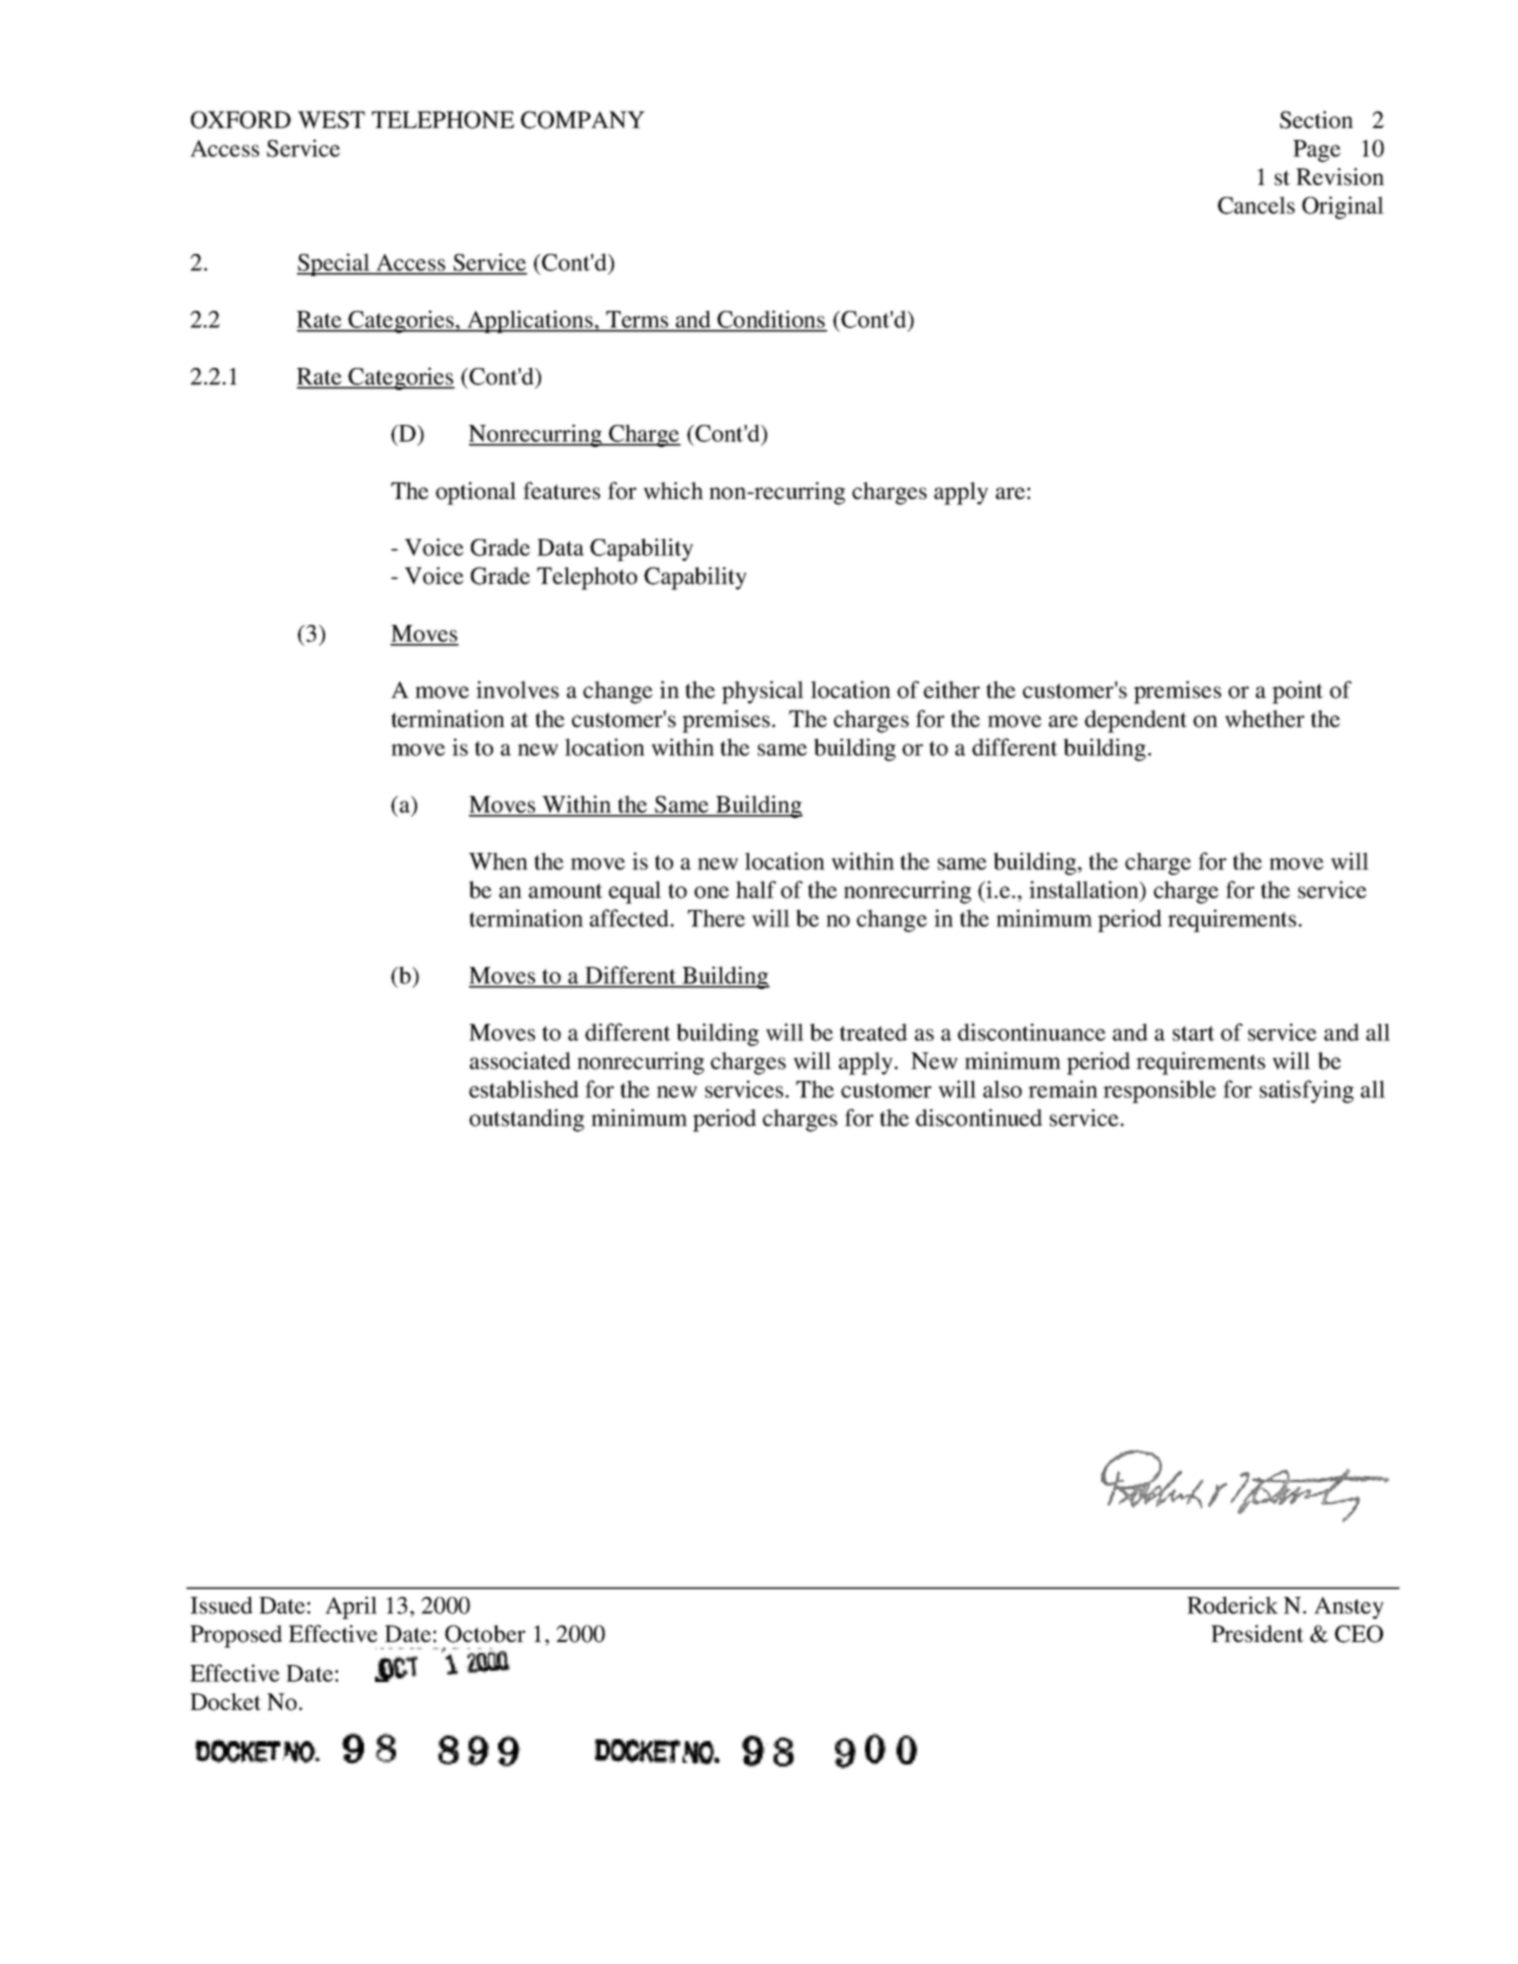 Image resolution: width=1518 pixels, height=1964 pixels. Describe the element at coordinates (498, 861) in the screenshot. I see `When` at that location.
